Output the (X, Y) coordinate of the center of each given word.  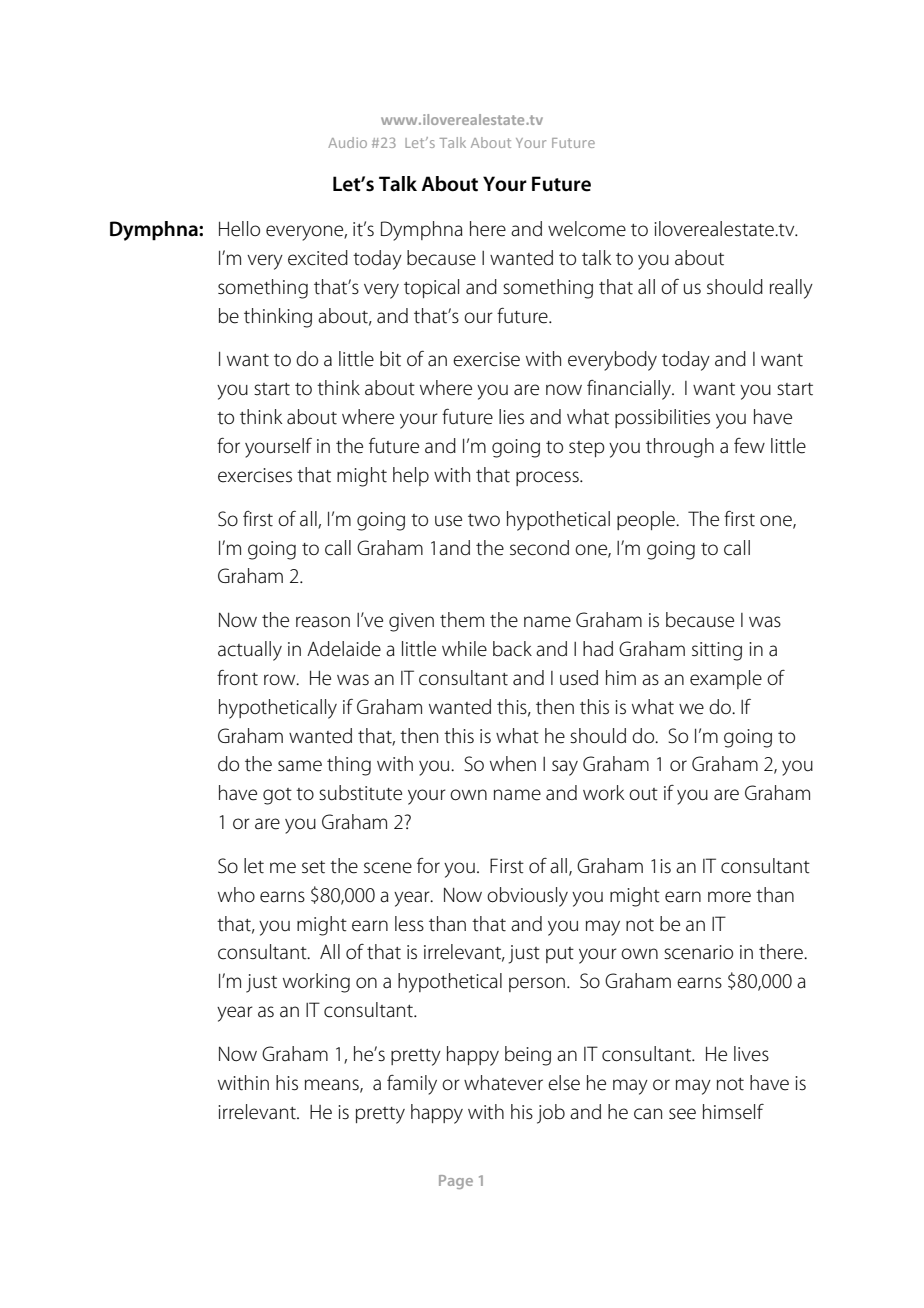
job (551, 1114)
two (484, 520)
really (791, 289)
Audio (347, 142)
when (513, 764)
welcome (587, 229)
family (412, 1085)
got (277, 796)
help (411, 476)
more (729, 897)
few (749, 446)
